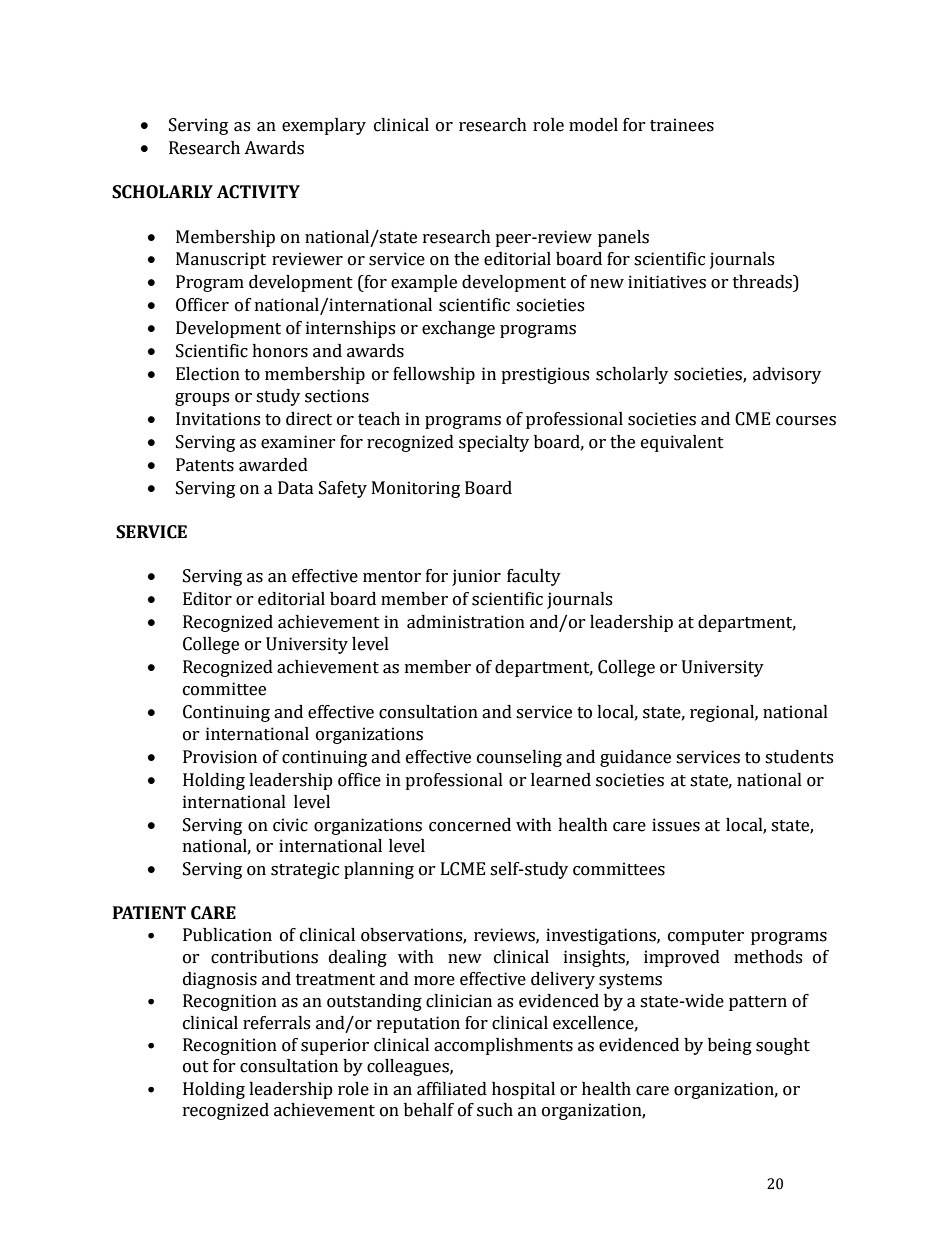  I want to click on mentor, so click(392, 577).
